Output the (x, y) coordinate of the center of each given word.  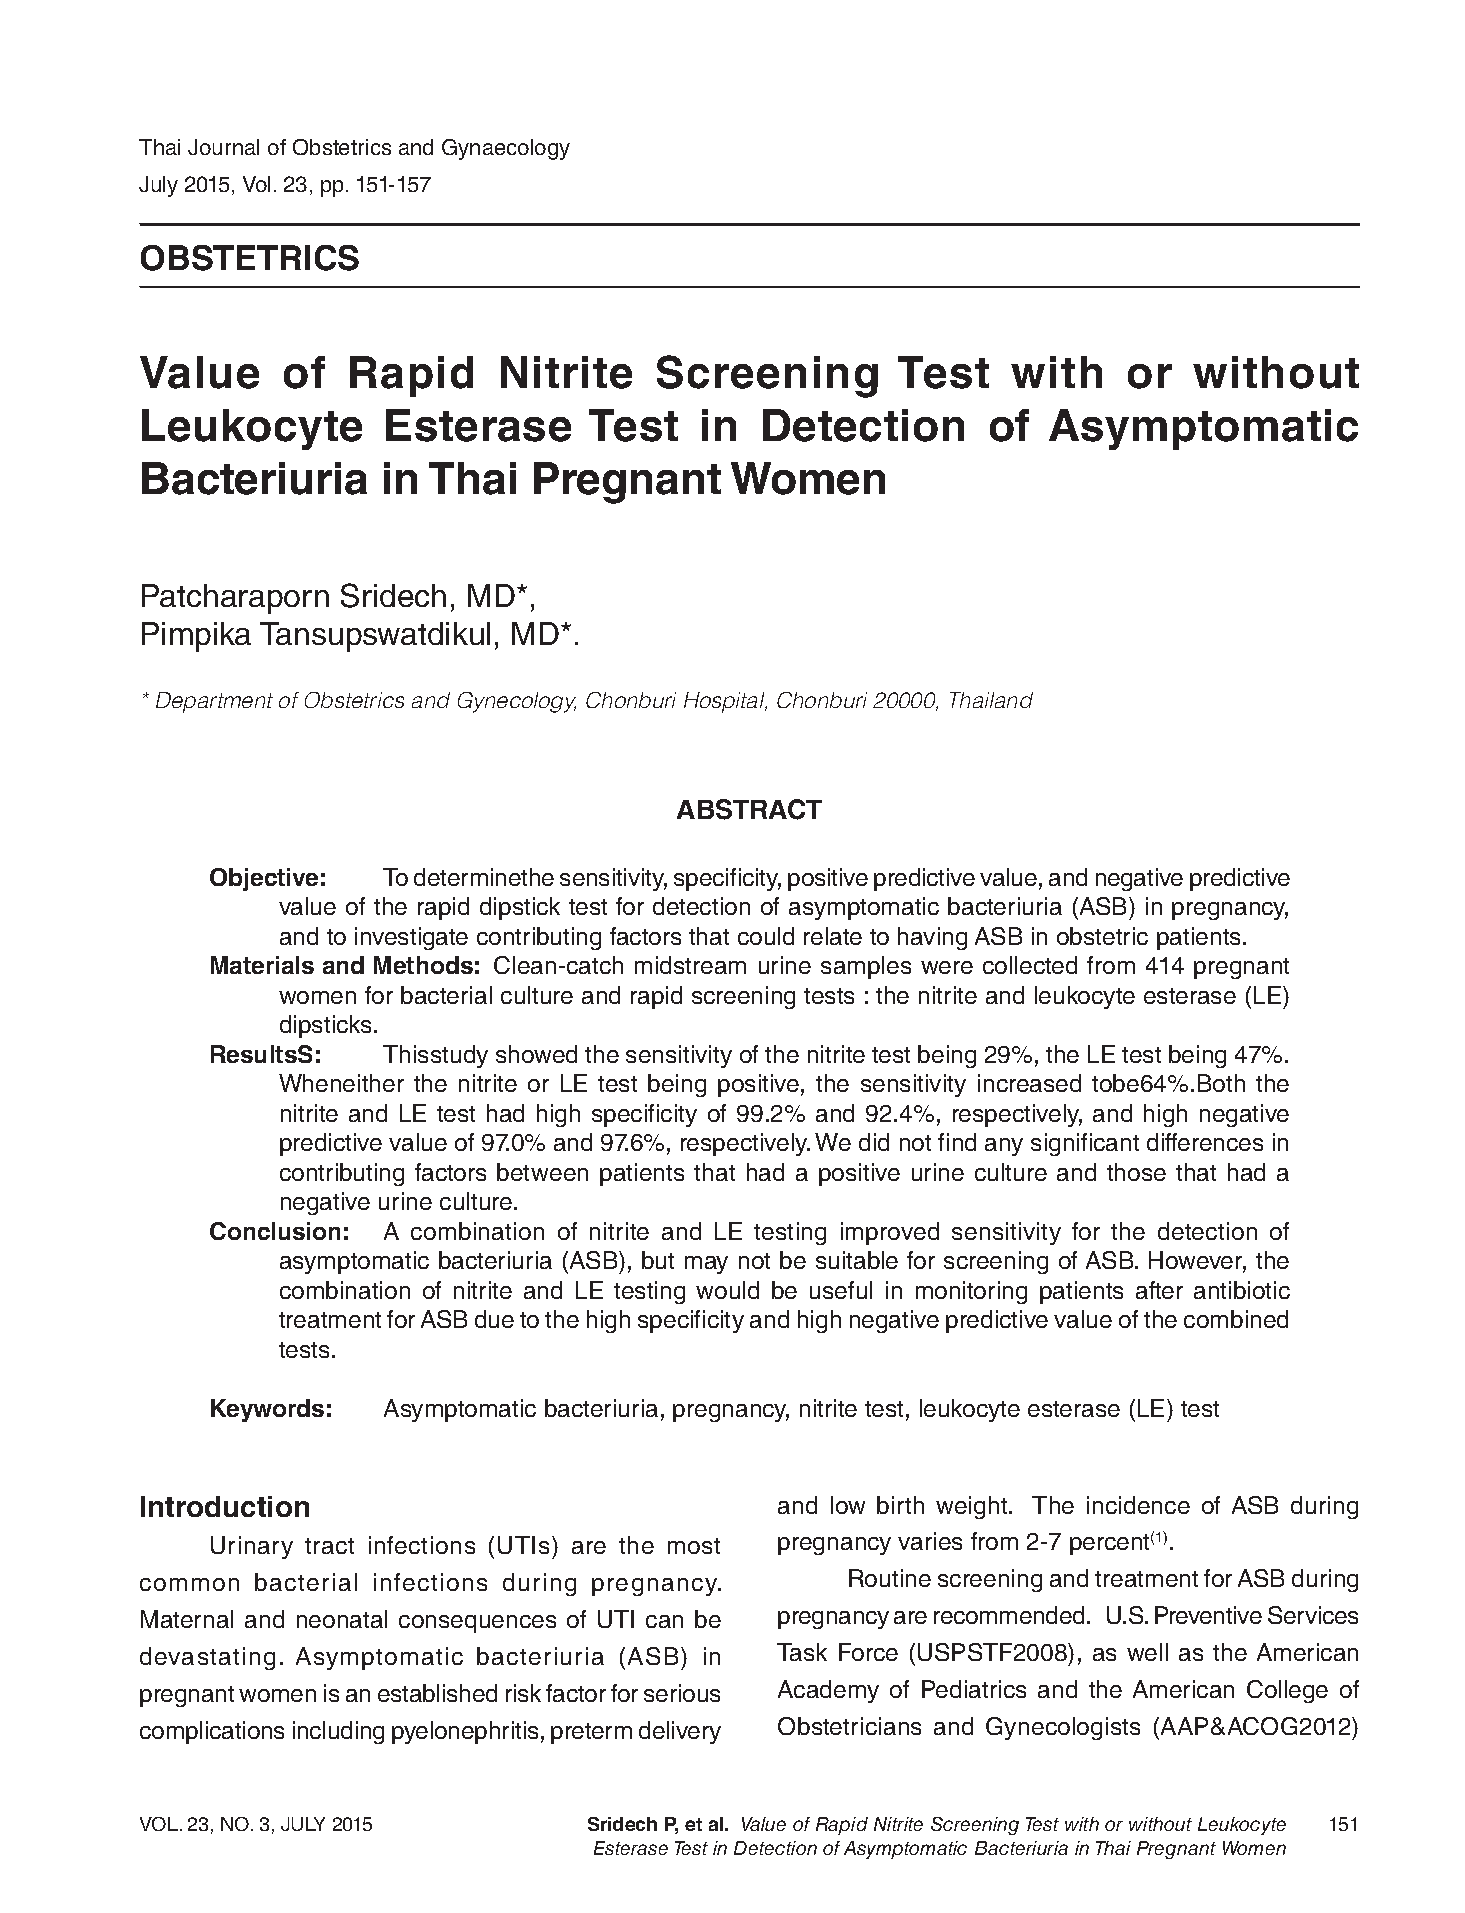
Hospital (725, 702)
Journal (223, 147)
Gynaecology (506, 149)
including (338, 1732)
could (766, 936)
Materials (262, 965)
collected (1030, 965)
